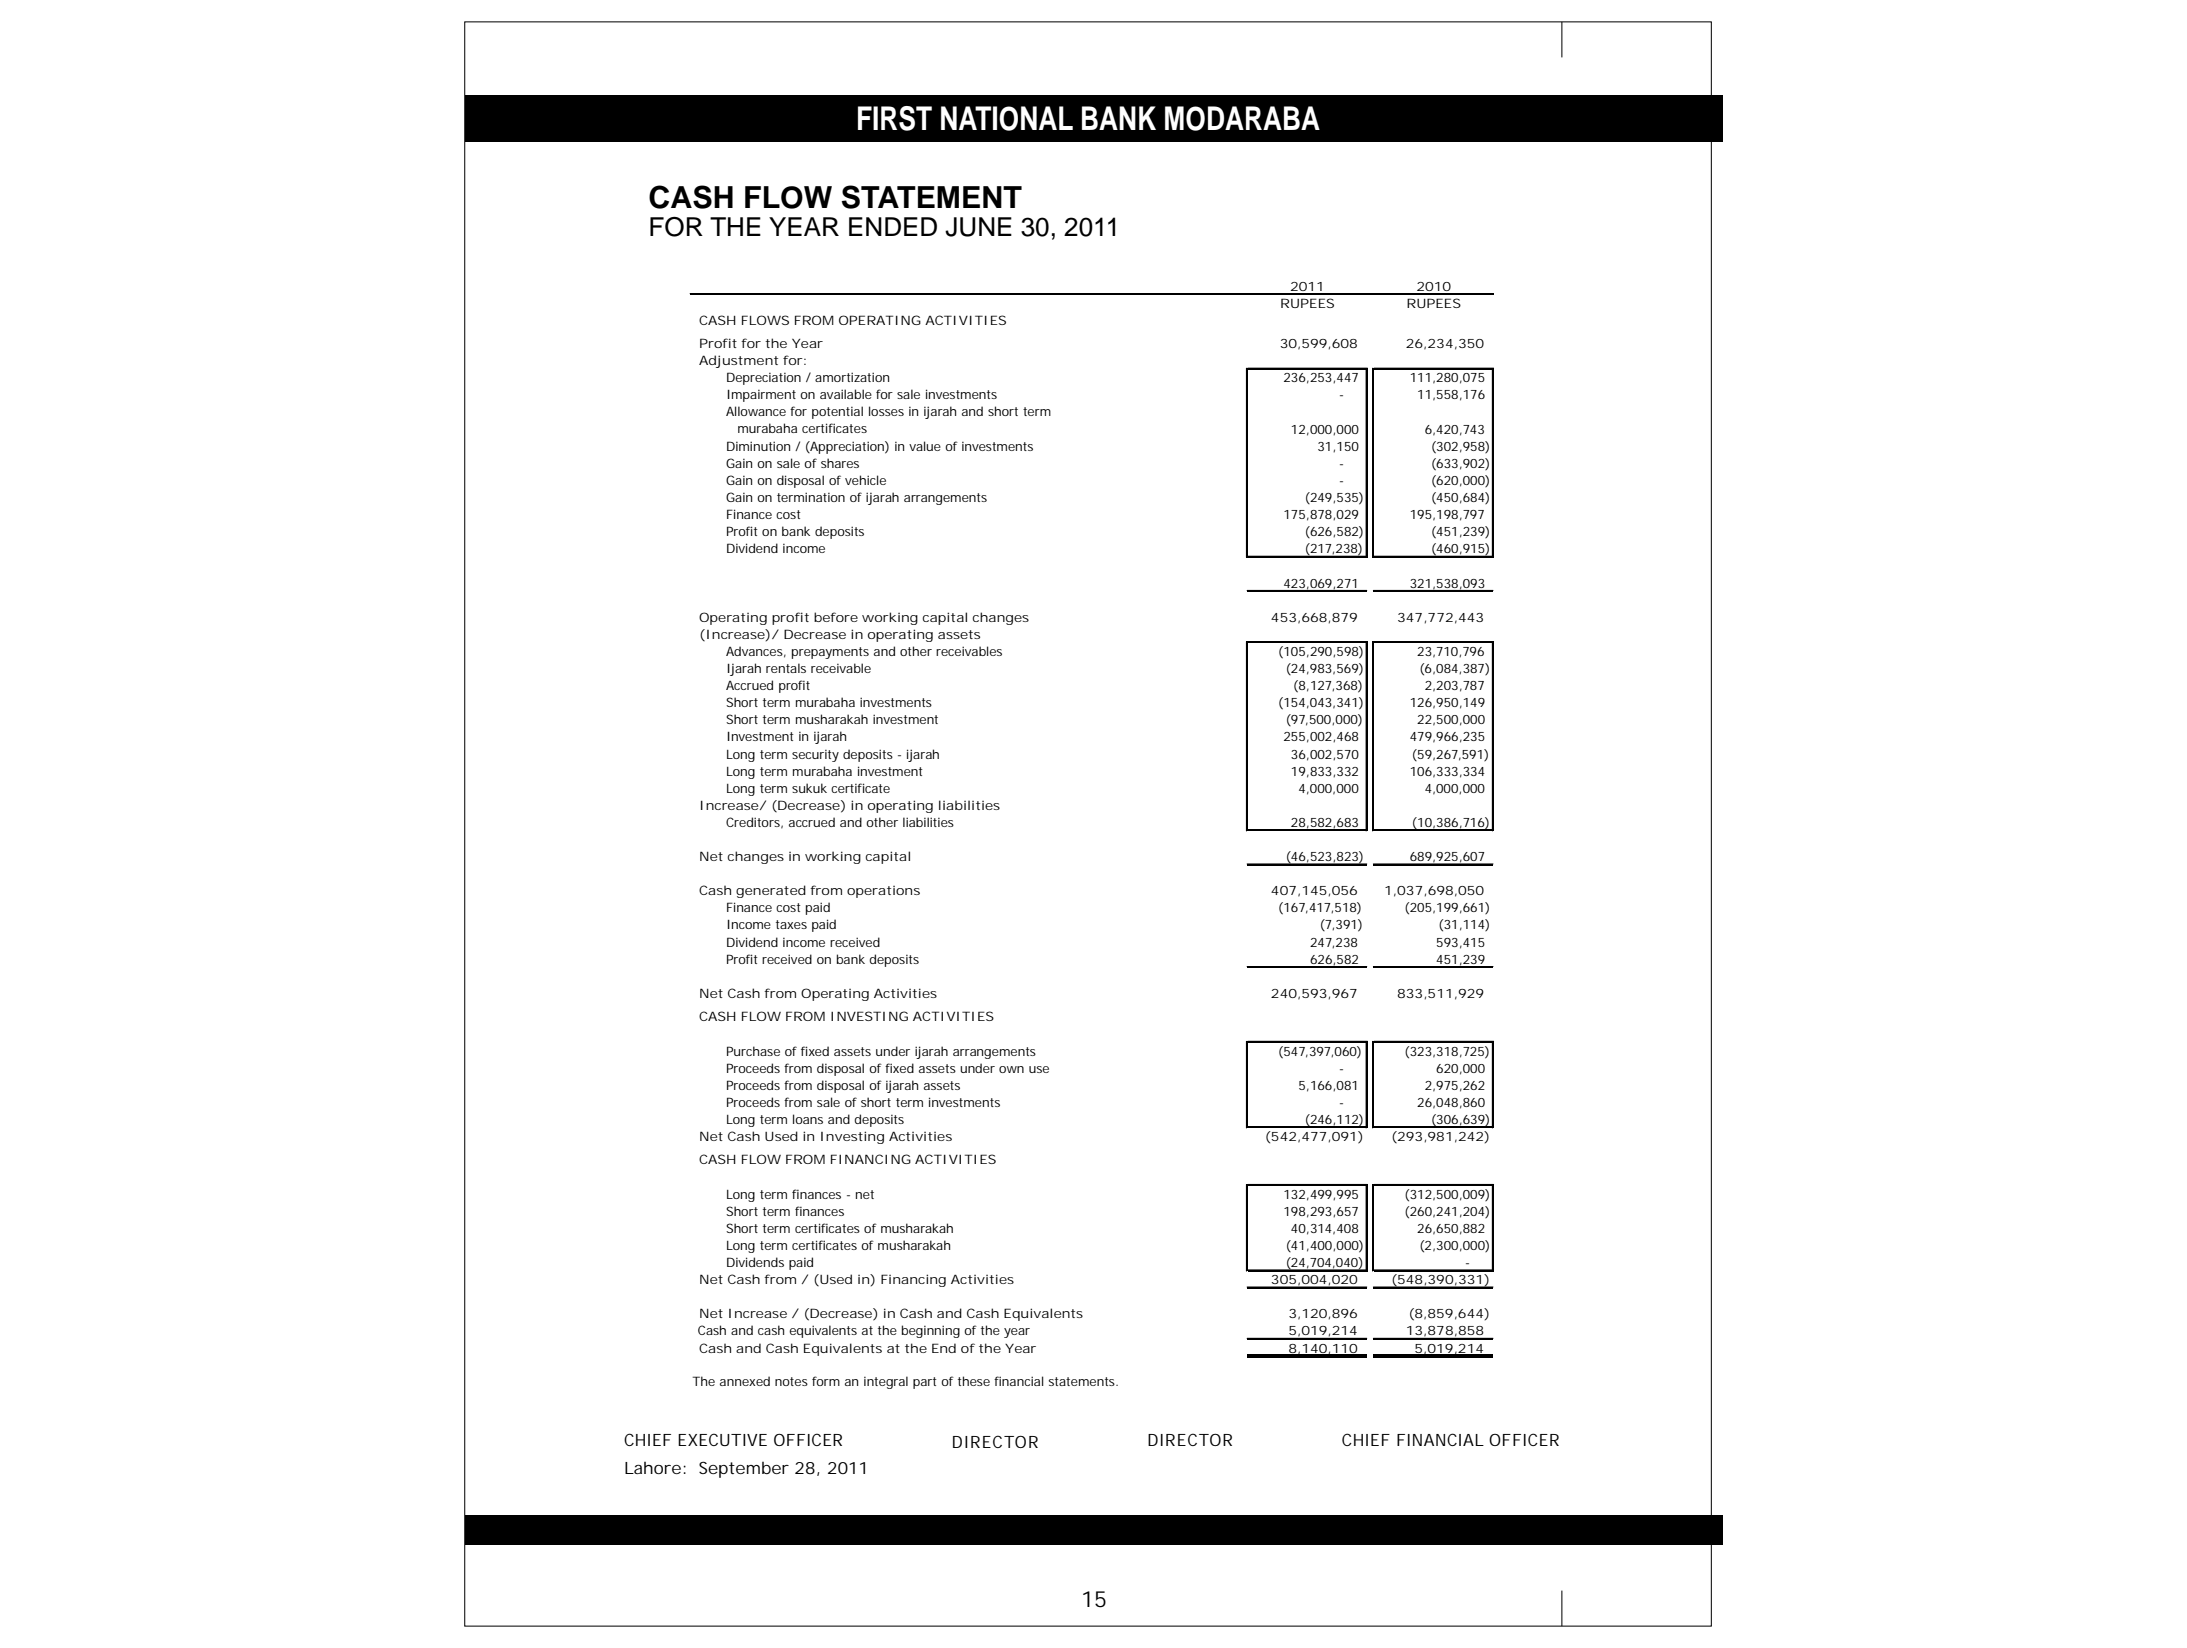  Describe the element at coordinates (865, 480) in the page. I see `vehicle` at that location.
